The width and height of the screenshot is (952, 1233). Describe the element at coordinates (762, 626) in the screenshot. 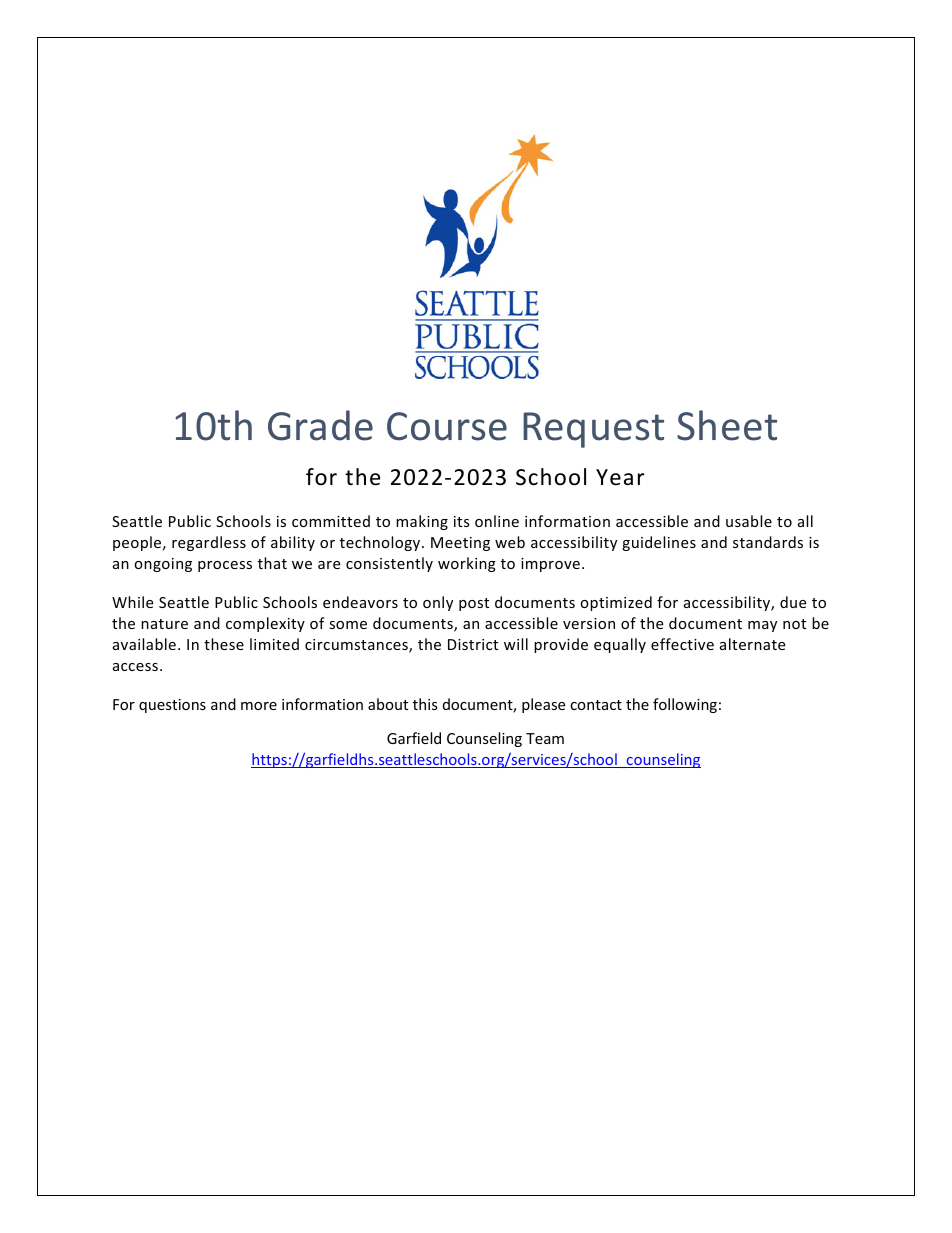

I see `may` at that location.
